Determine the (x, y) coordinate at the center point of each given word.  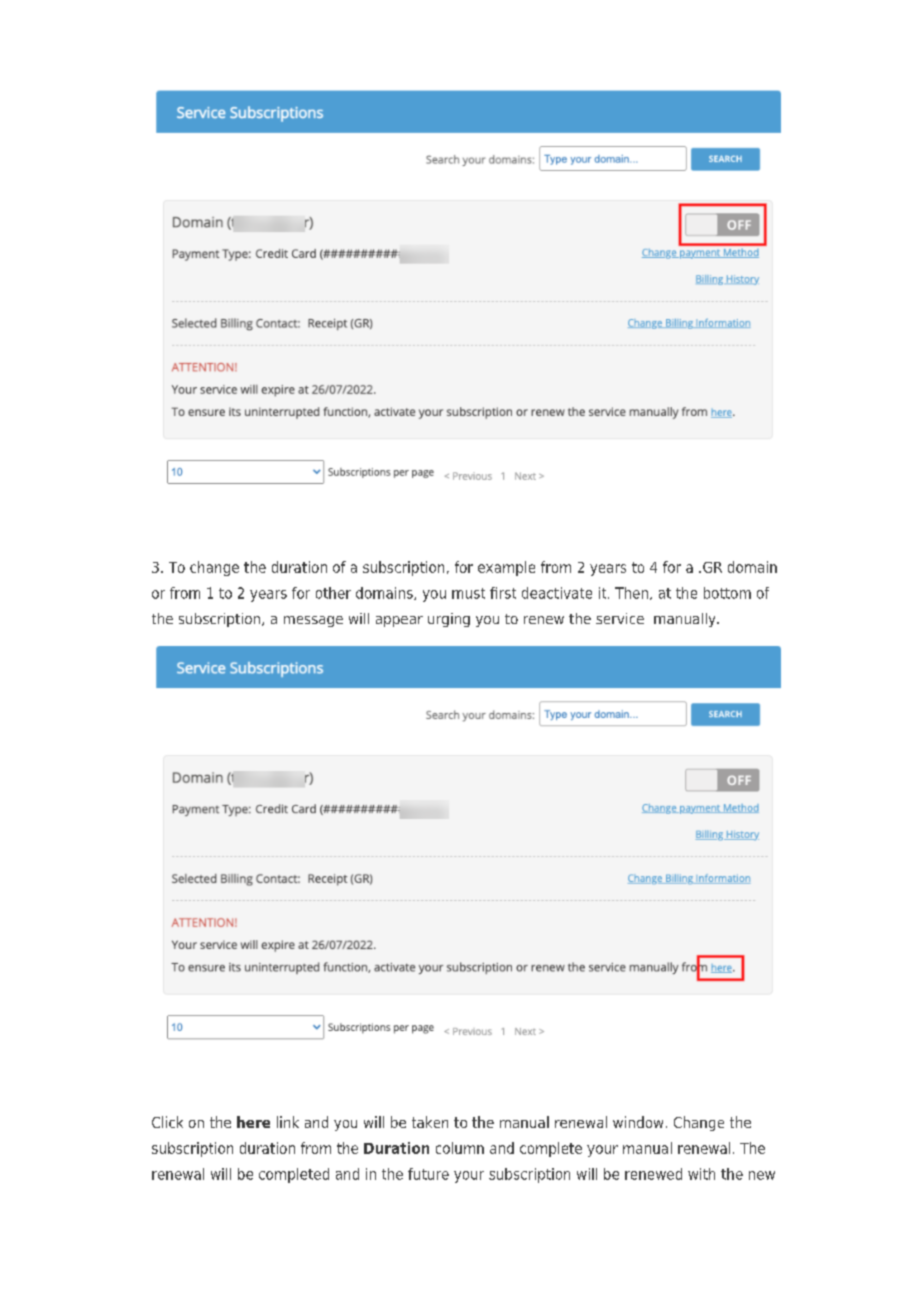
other (333, 593)
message (313, 621)
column (460, 1148)
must (468, 593)
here (253, 1122)
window (638, 1122)
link (288, 1122)
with (701, 1174)
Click (167, 1122)
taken (430, 1122)
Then (631, 593)
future (428, 1174)
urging (449, 620)
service (620, 618)
